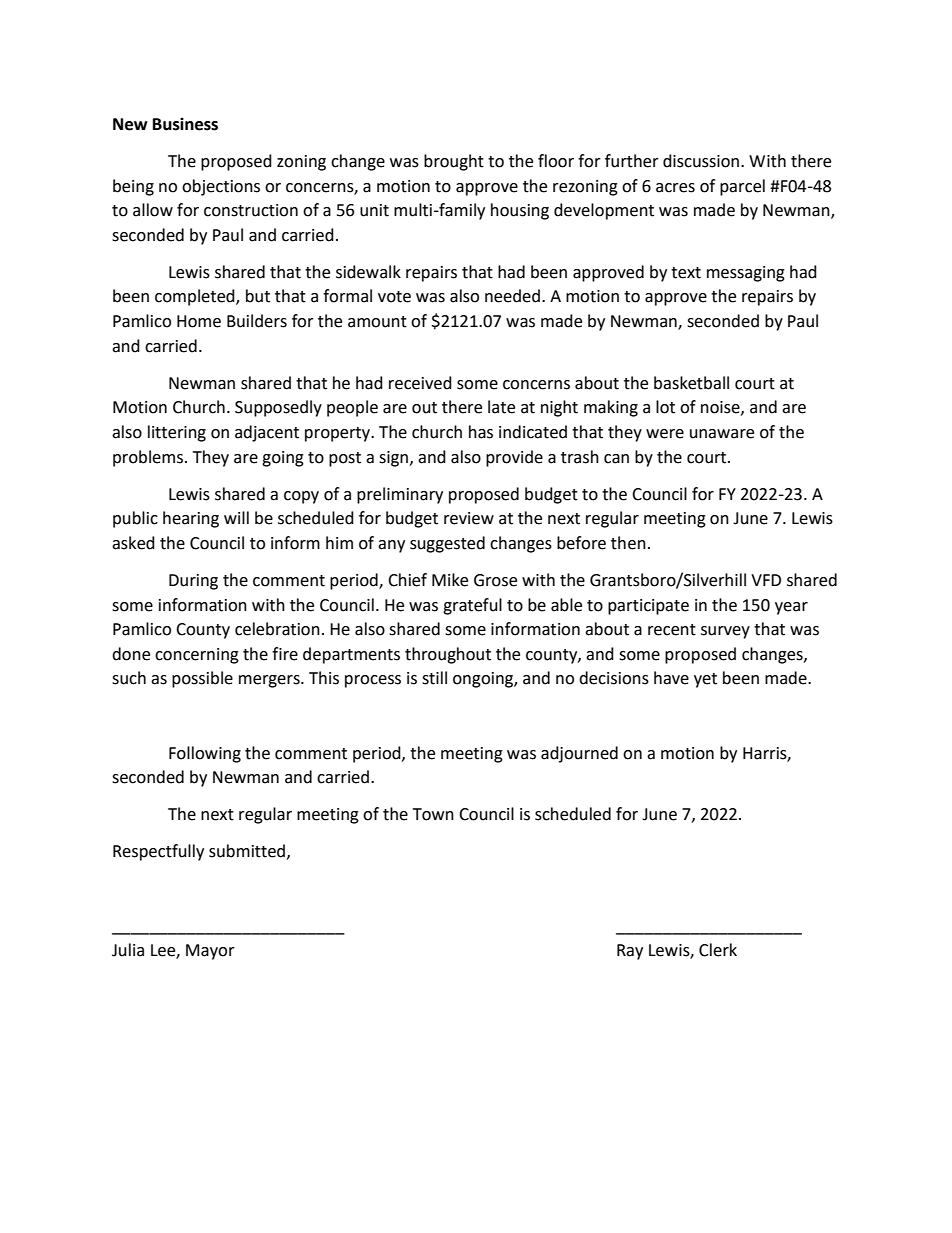 Image resolution: width=952 pixels, height=1233 pixels. Describe the element at coordinates (718, 950) in the image. I see `Clerk` at that location.
